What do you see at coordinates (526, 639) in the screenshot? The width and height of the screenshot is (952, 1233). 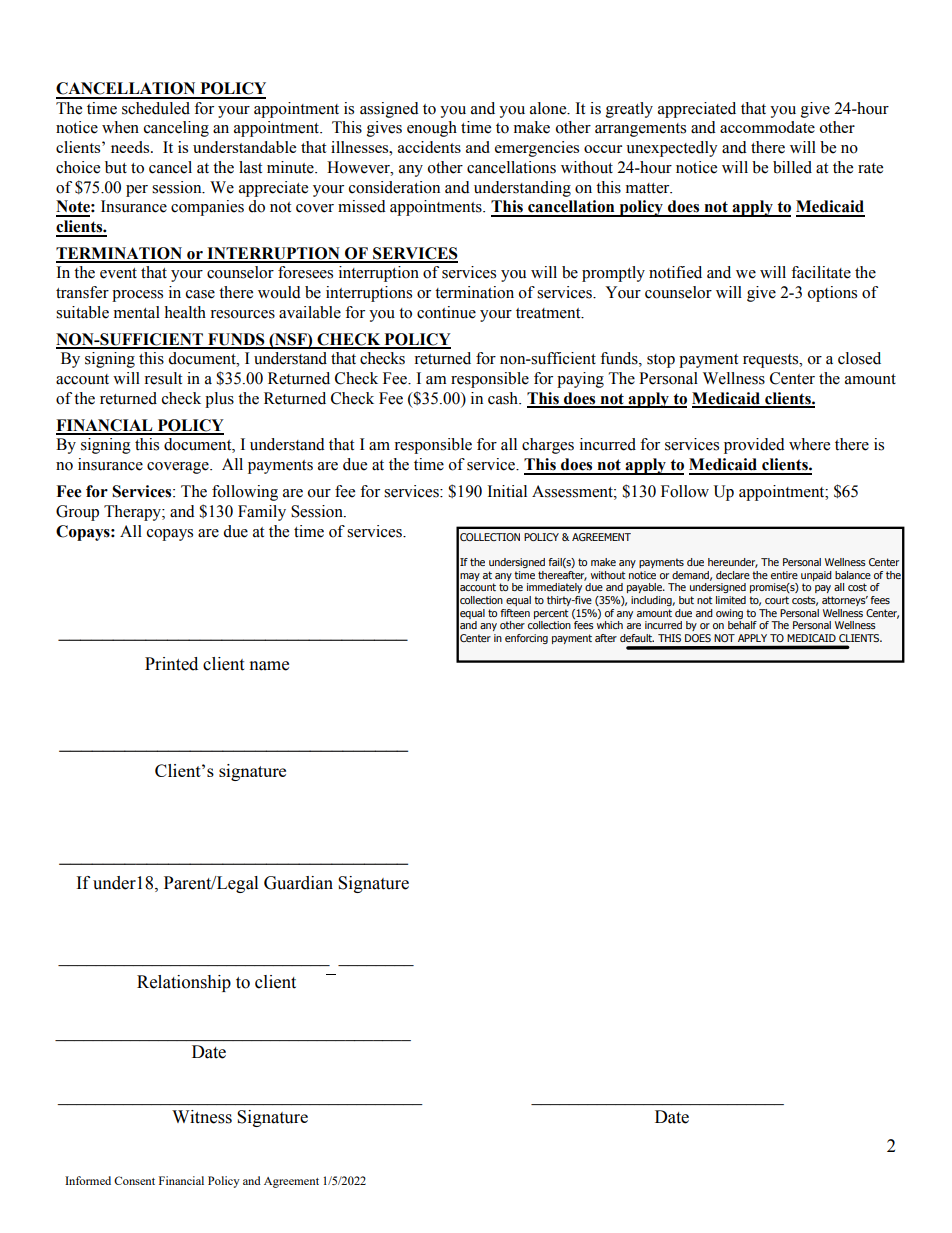 I see `enforcing` at bounding box center [526, 639].
